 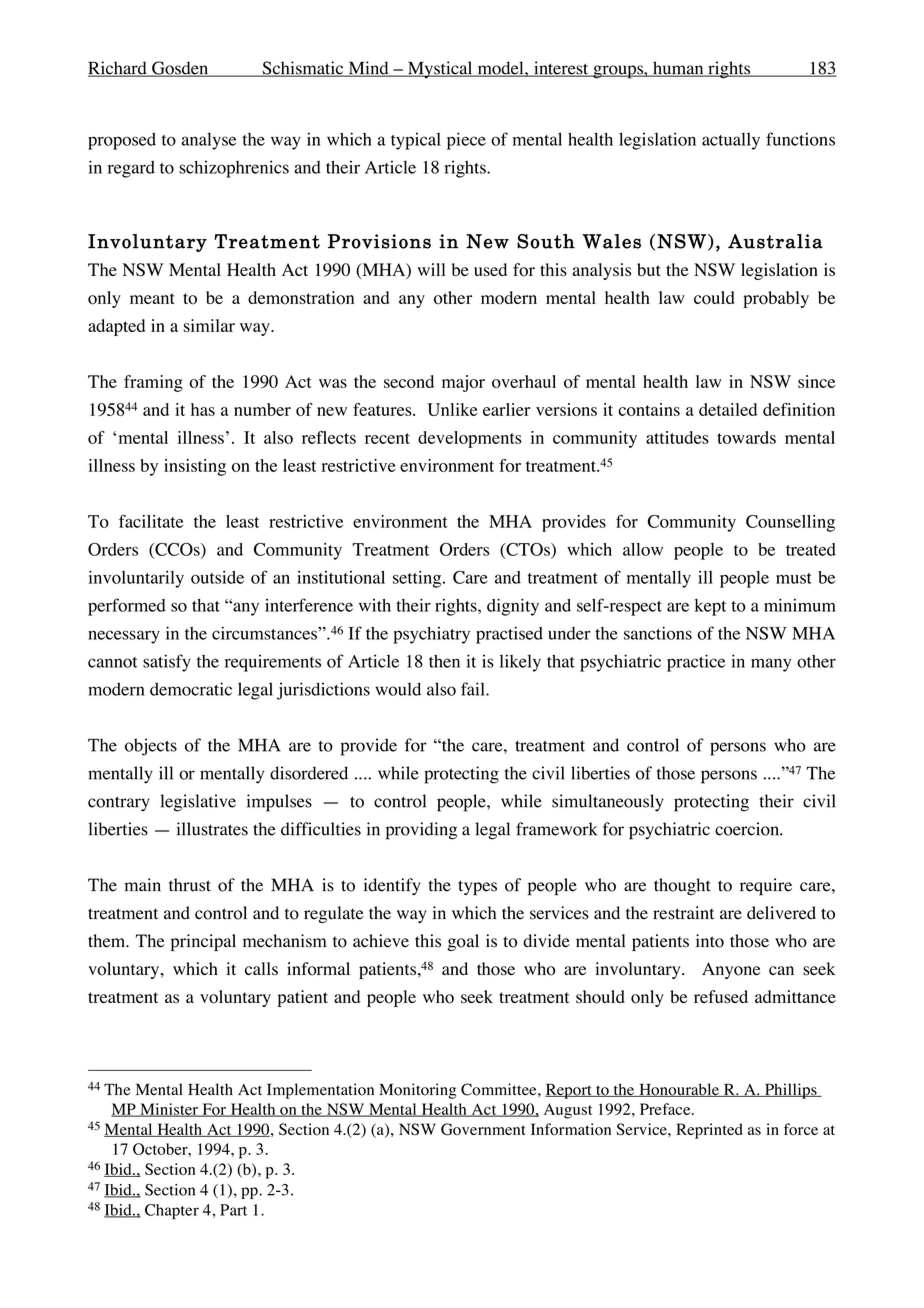 I want to click on satisfy, so click(x=167, y=663).
